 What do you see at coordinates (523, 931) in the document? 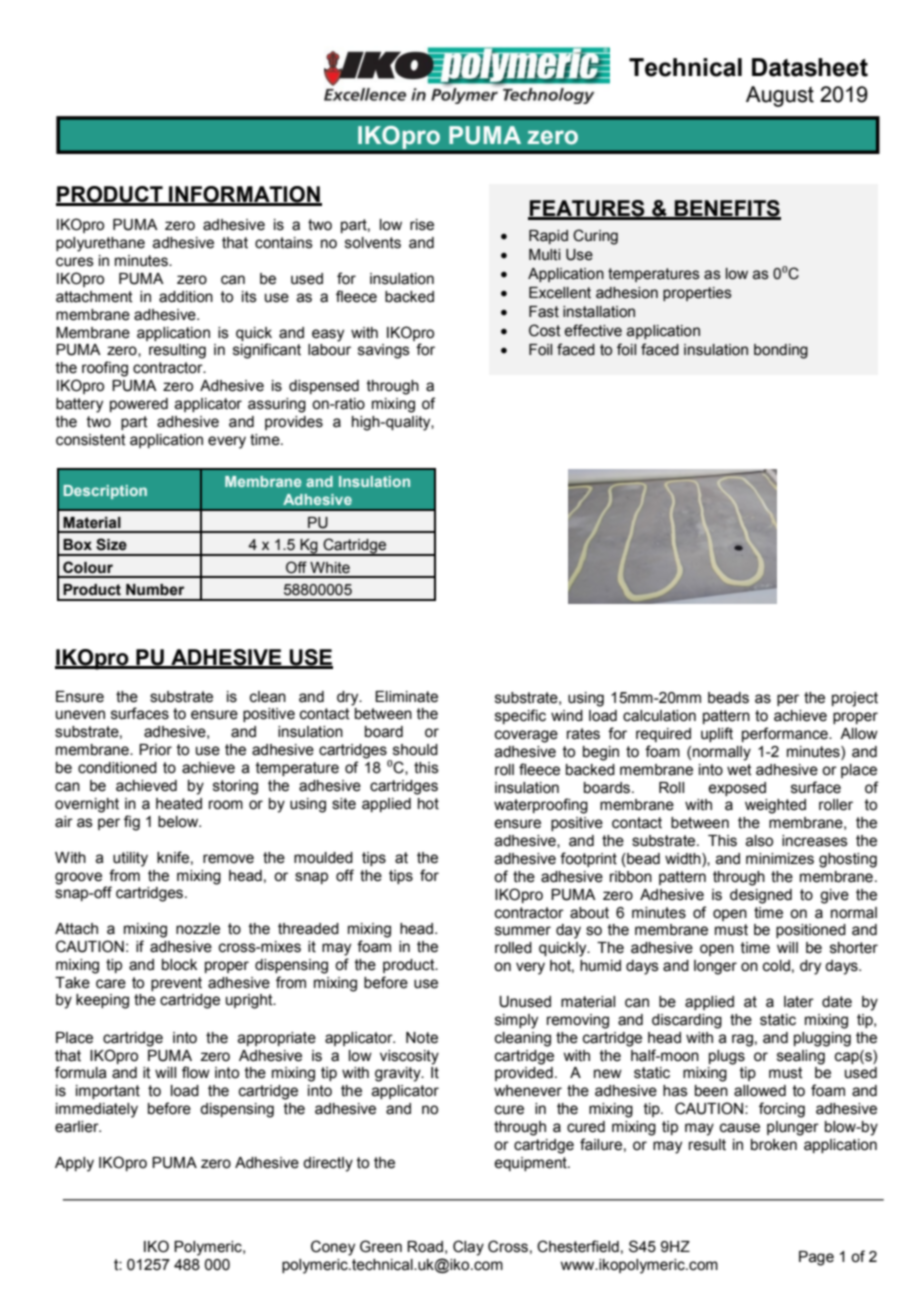
I see `summer` at bounding box center [523, 931].
